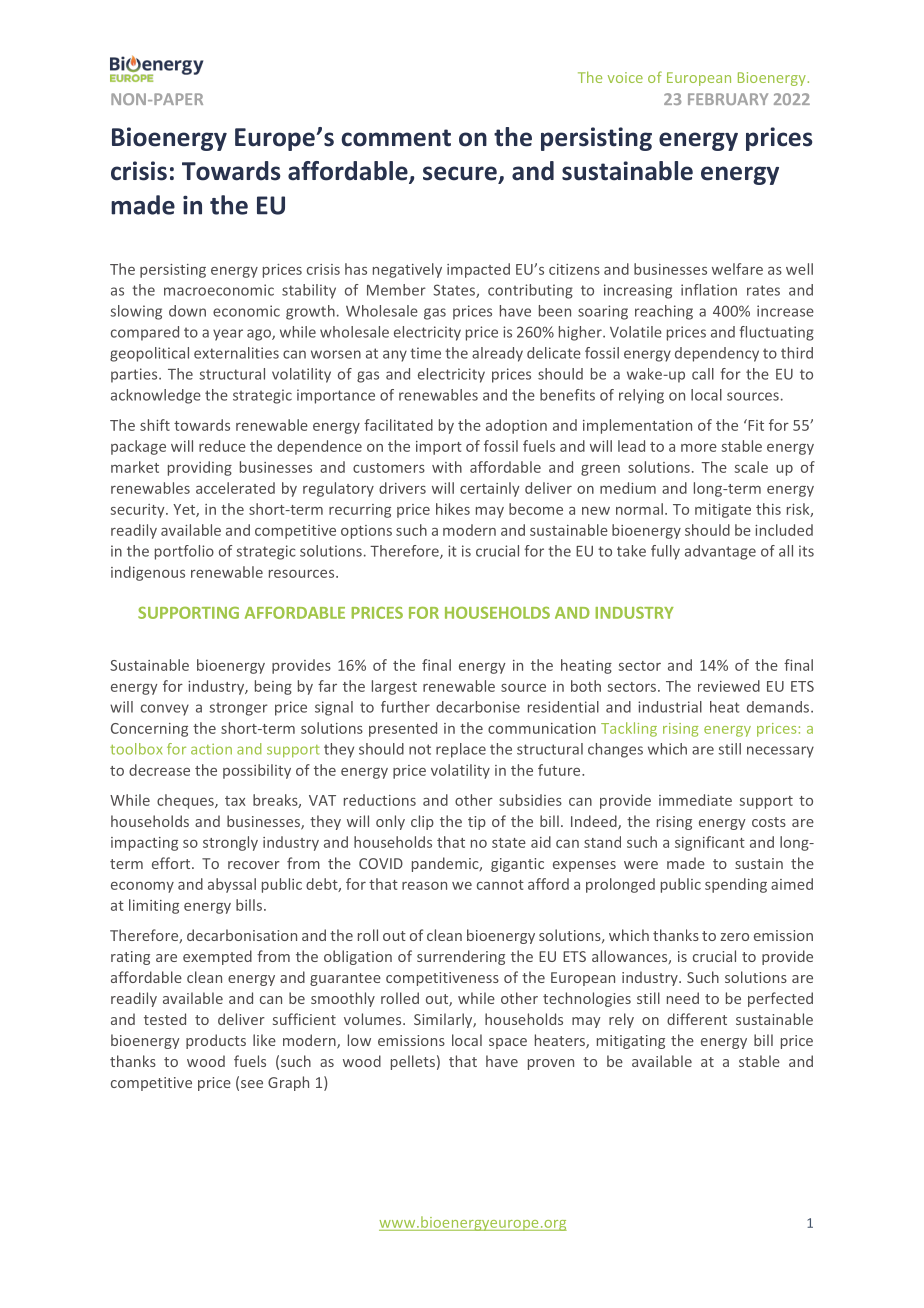 This screenshot has height=1308, width=924. Describe the element at coordinates (508, 1043) in the screenshot. I see `space` at that location.
